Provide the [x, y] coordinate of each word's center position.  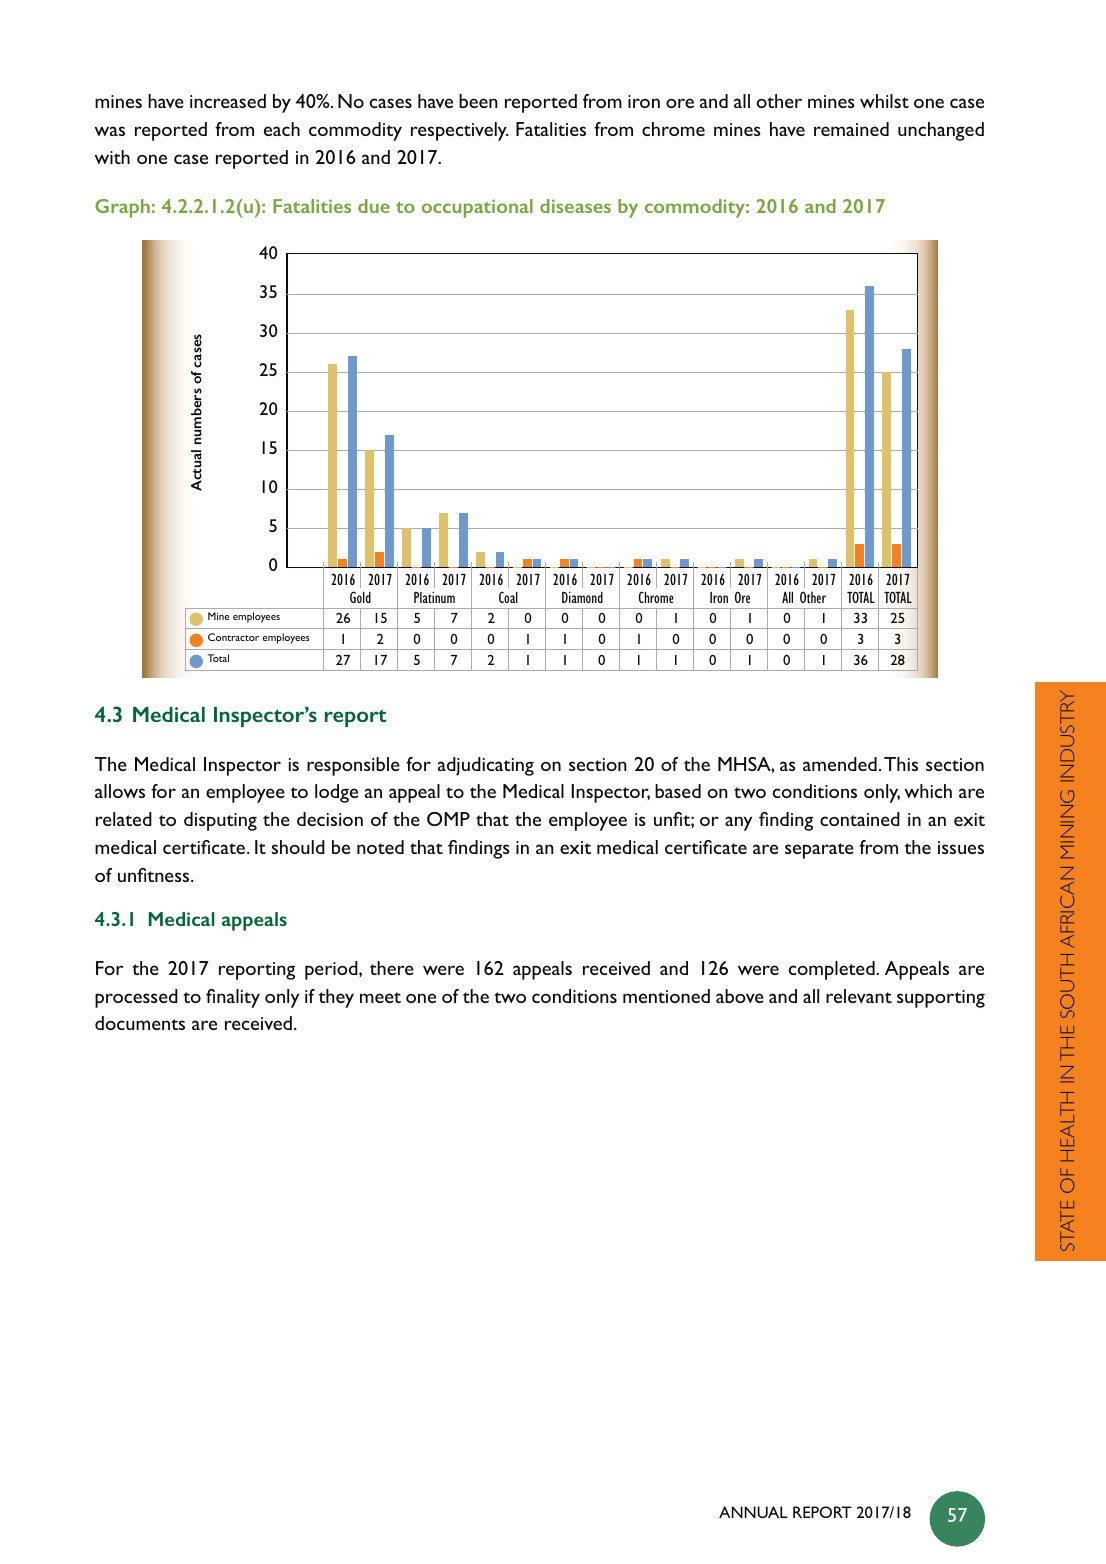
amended [840, 764]
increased [228, 101]
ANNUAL [753, 1512]
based [678, 791]
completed [833, 970]
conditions [815, 791]
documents [140, 1023]
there [392, 968]
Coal [508, 597]
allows [120, 791]
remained [851, 129]
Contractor [233, 637]
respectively [460, 131]
